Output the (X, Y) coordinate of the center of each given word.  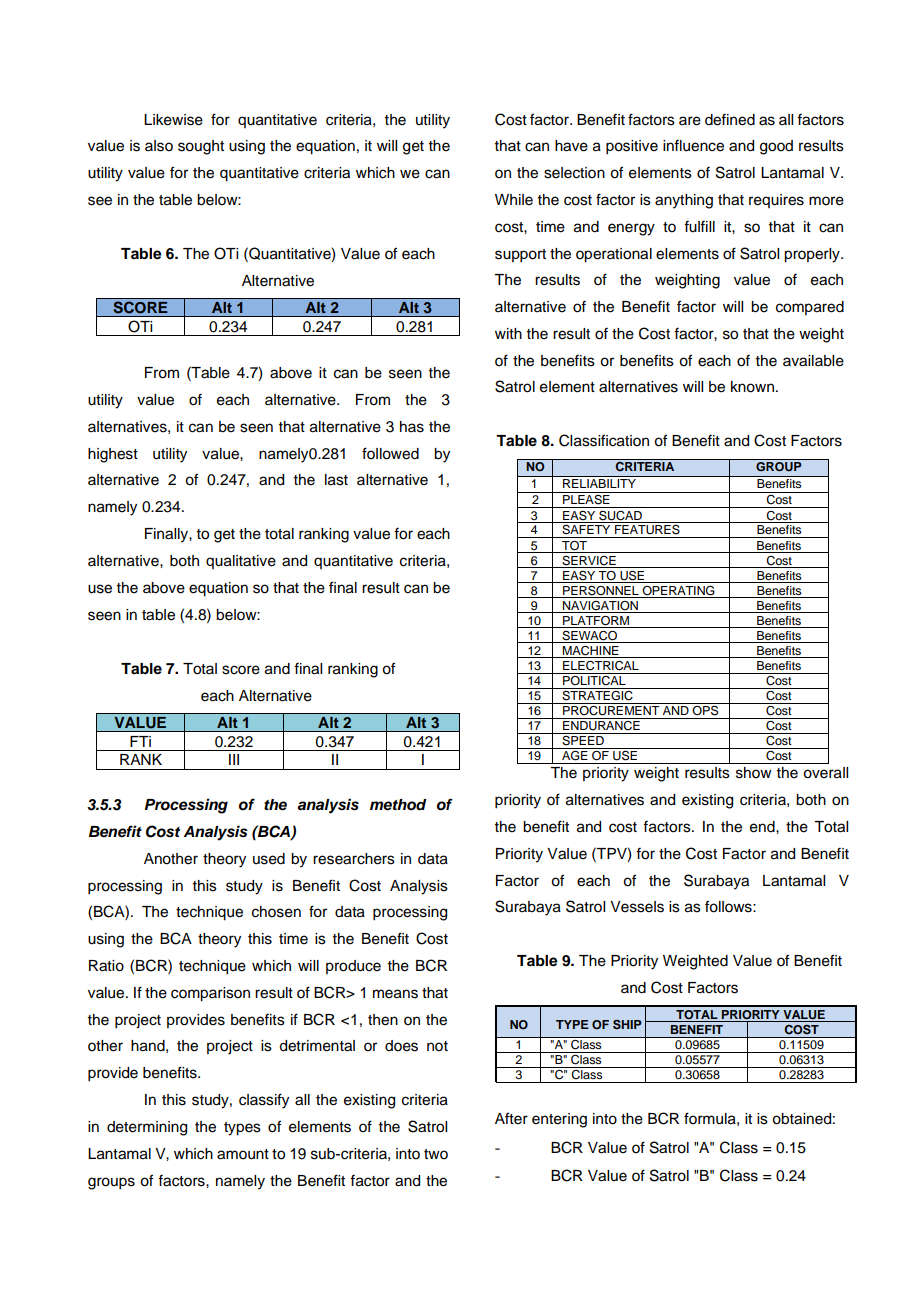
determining (147, 1128)
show (754, 773)
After (511, 1118)
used (269, 859)
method (398, 805)
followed (390, 453)
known (752, 387)
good (776, 147)
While (514, 200)
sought (201, 147)
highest (113, 455)
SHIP (627, 1025)
